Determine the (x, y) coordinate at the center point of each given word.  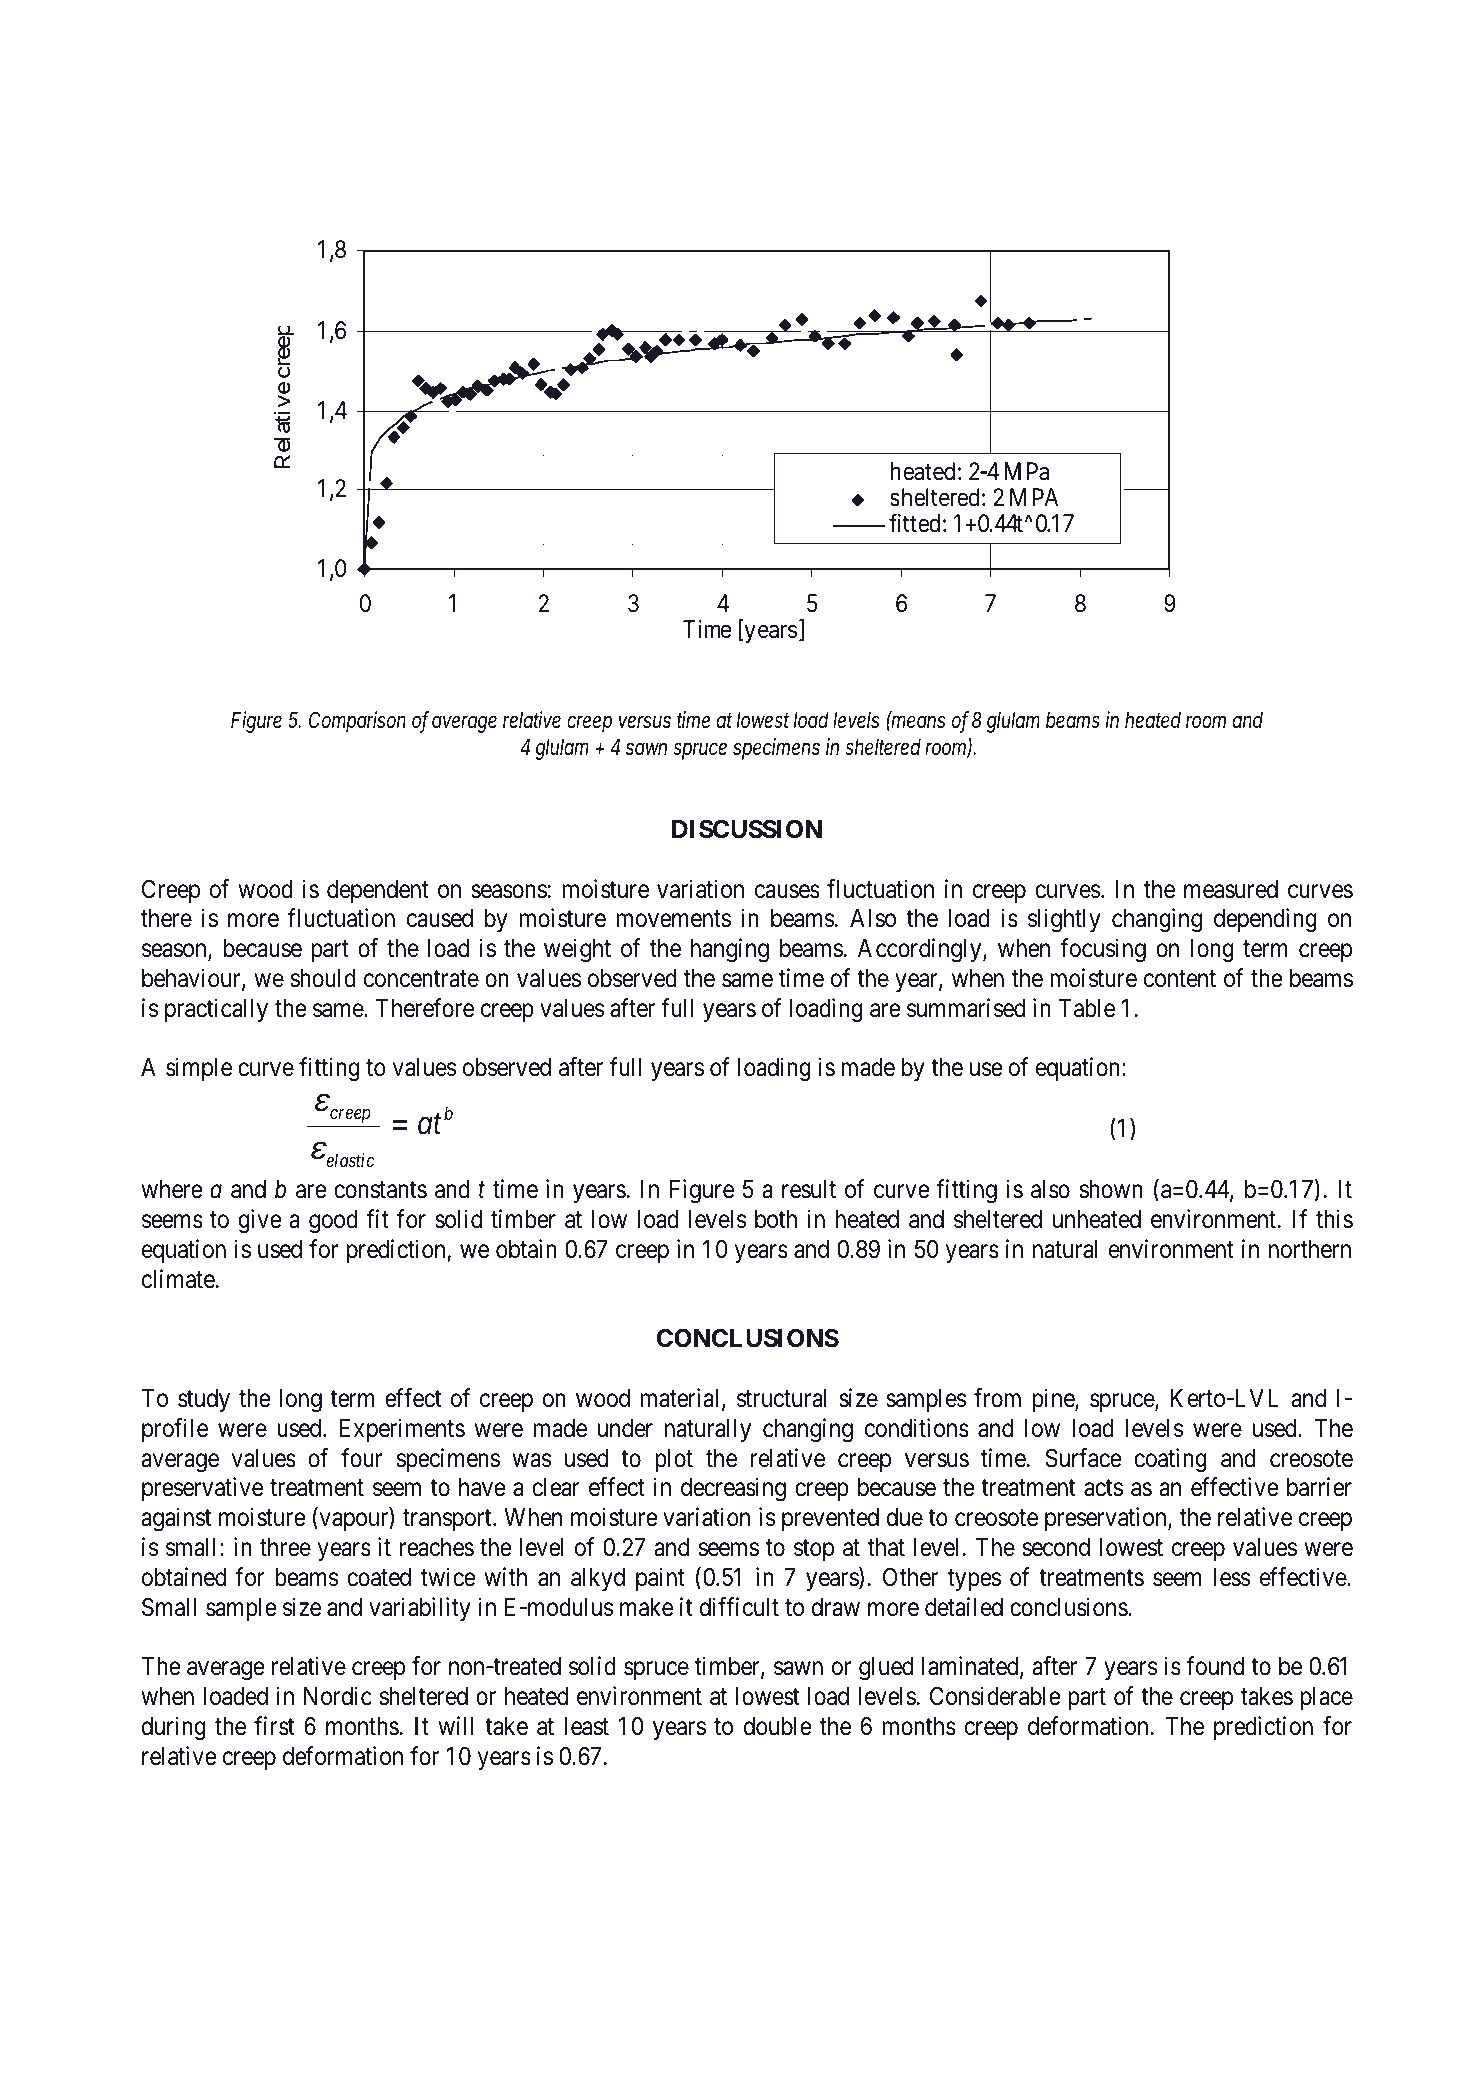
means (917, 721)
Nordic (338, 1696)
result (809, 1189)
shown (1111, 1189)
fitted (914, 523)
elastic (350, 1160)
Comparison (357, 722)
